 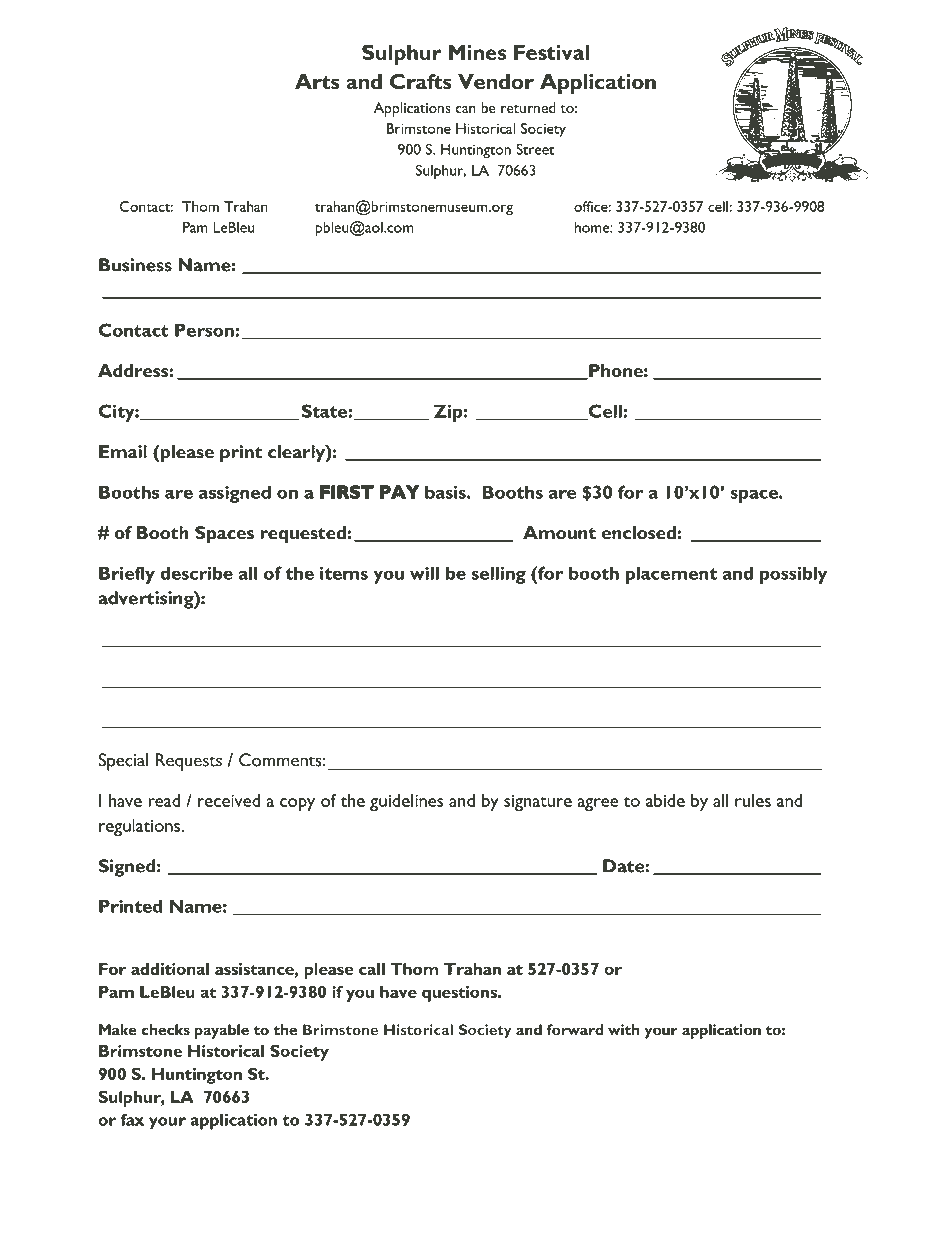 What do you see at coordinates (551, 52) in the screenshot?
I see `Festival` at bounding box center [551, 52].
